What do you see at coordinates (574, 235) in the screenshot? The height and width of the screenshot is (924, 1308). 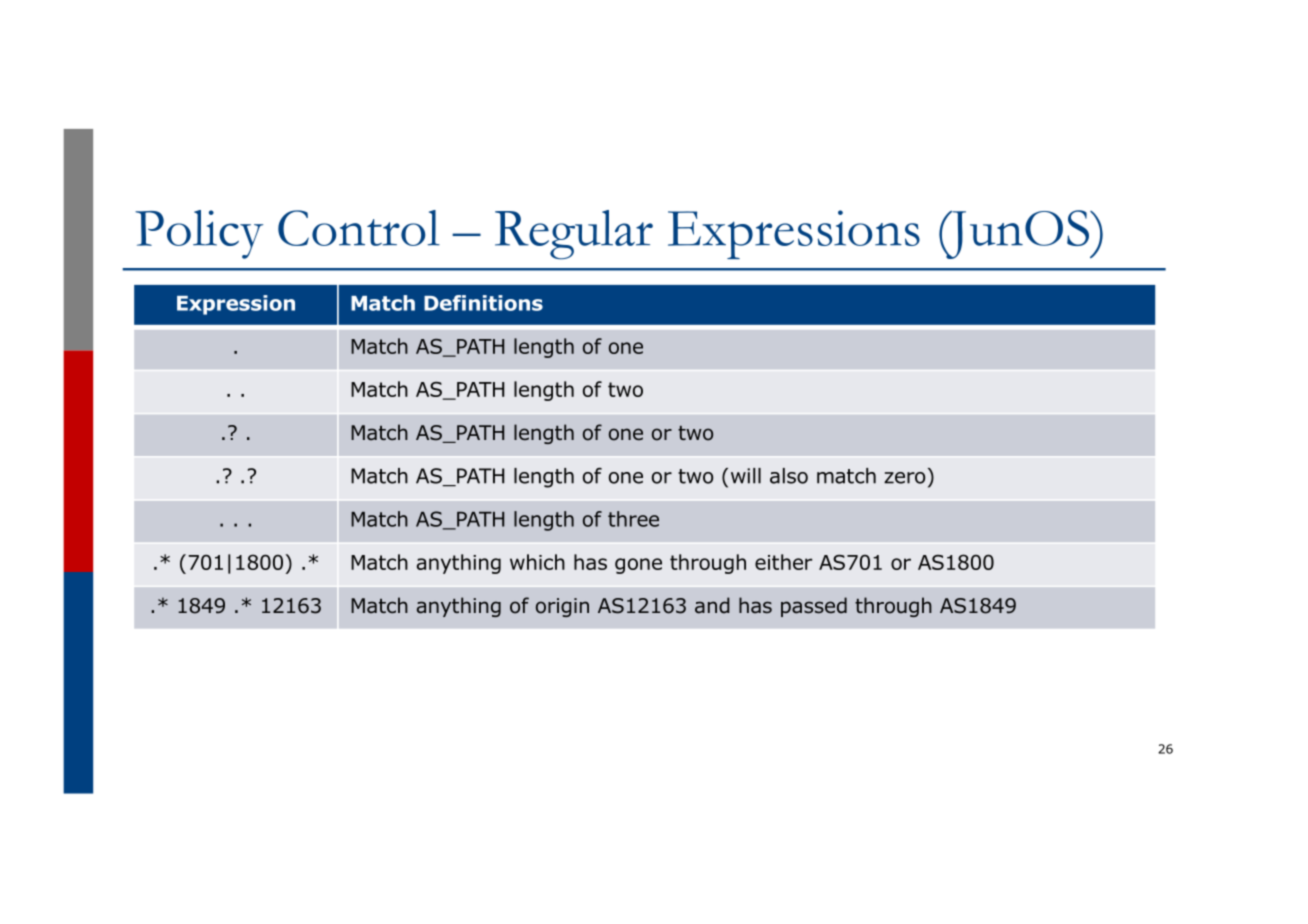 I see `Regular` at bounding box center [574, 235].
